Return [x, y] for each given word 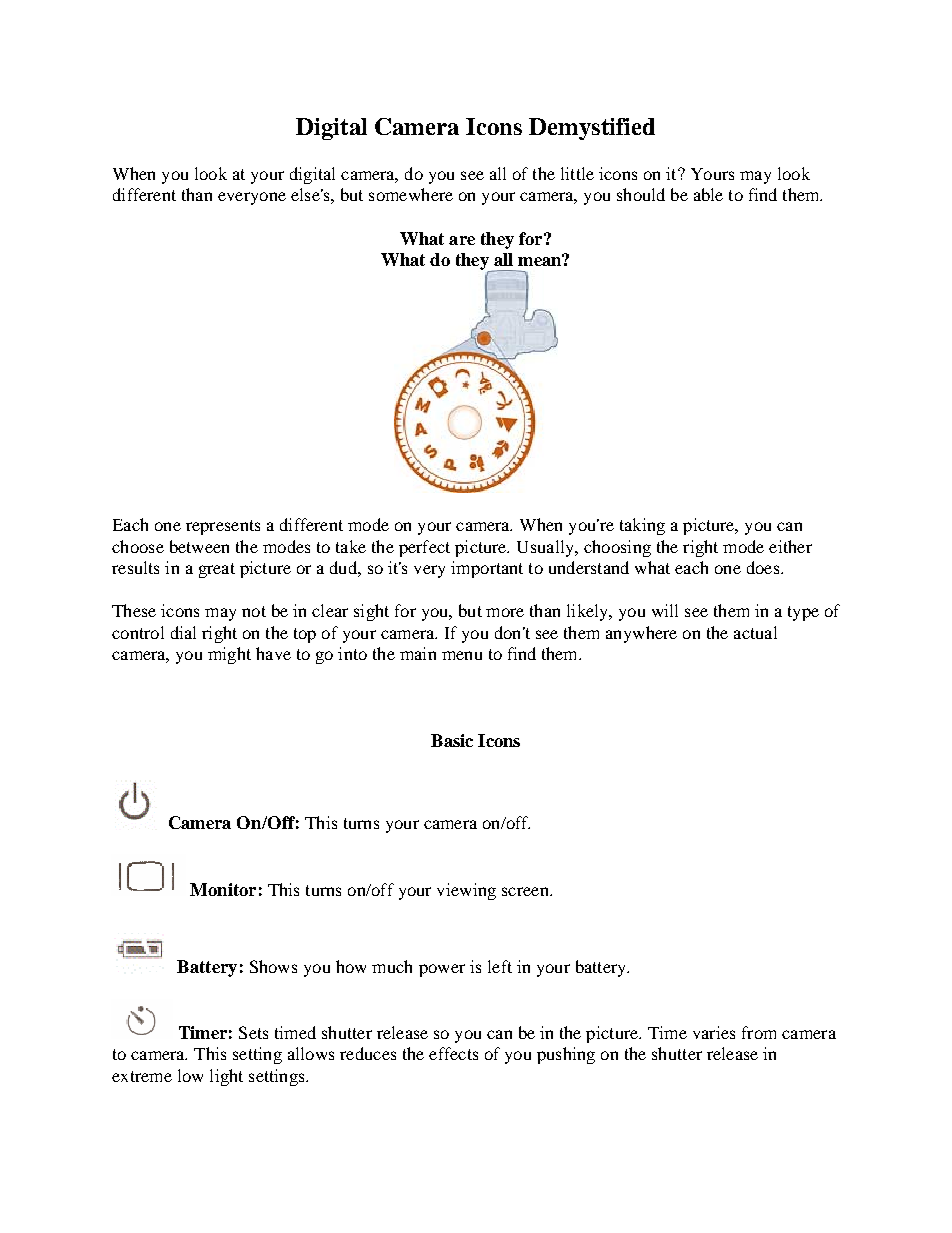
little [577, 173]
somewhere [411, 194]
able [708, 194]
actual [755, 632]
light [226, 1077]
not [254, 611]
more [505, 612]
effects [453, 1053]
